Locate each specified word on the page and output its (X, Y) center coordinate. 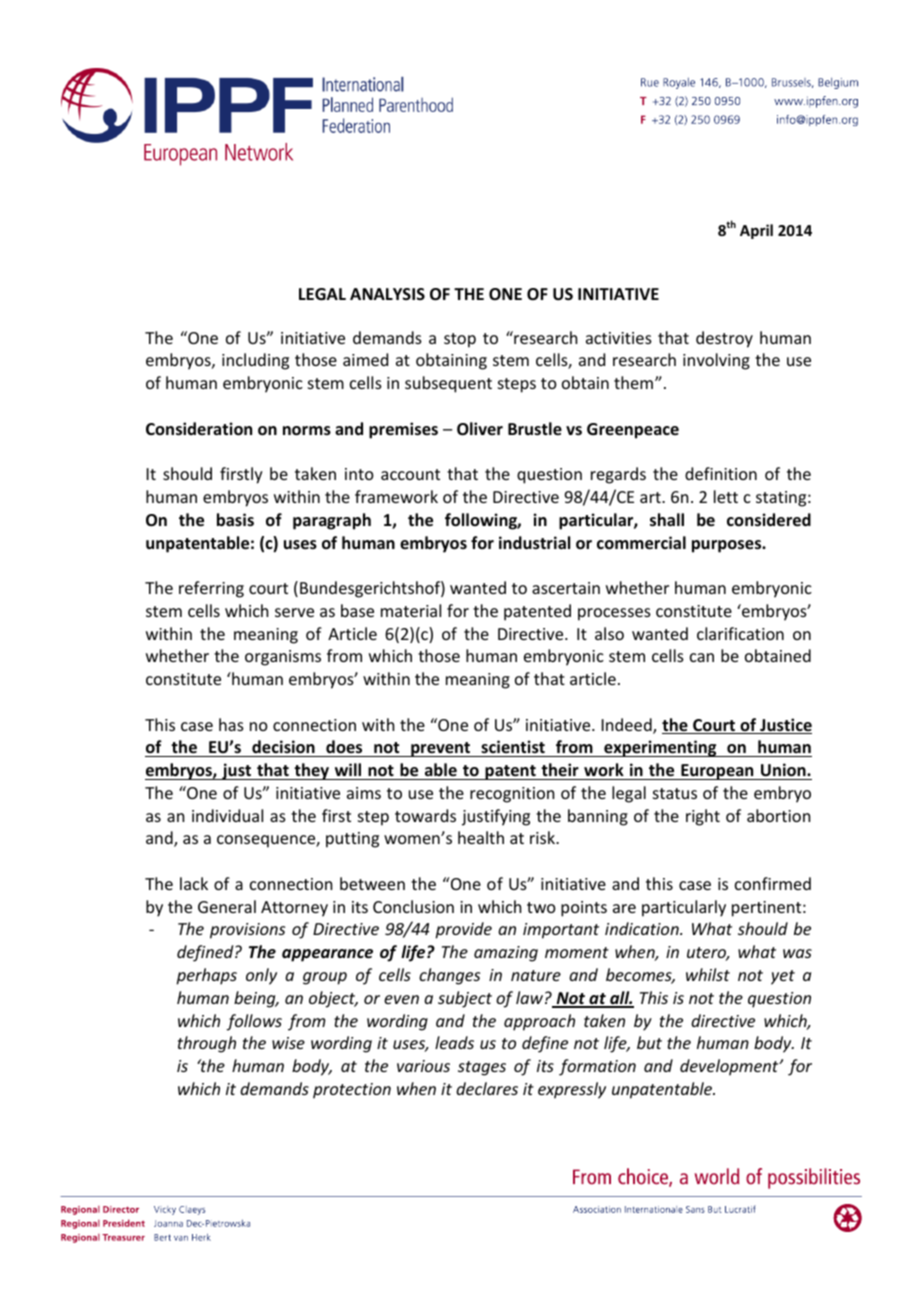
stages (482, 1068)
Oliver (480, 429)
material (411, 610)
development (730, 1067)
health (481, 837)
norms (307, 431)
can (702, 657)
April (756, 231)
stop (460, 340)
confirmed (773, 883)
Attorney (294, 909)
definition (721, 473)
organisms (283, 658)
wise (288, 1043)
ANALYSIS (387, 294)
